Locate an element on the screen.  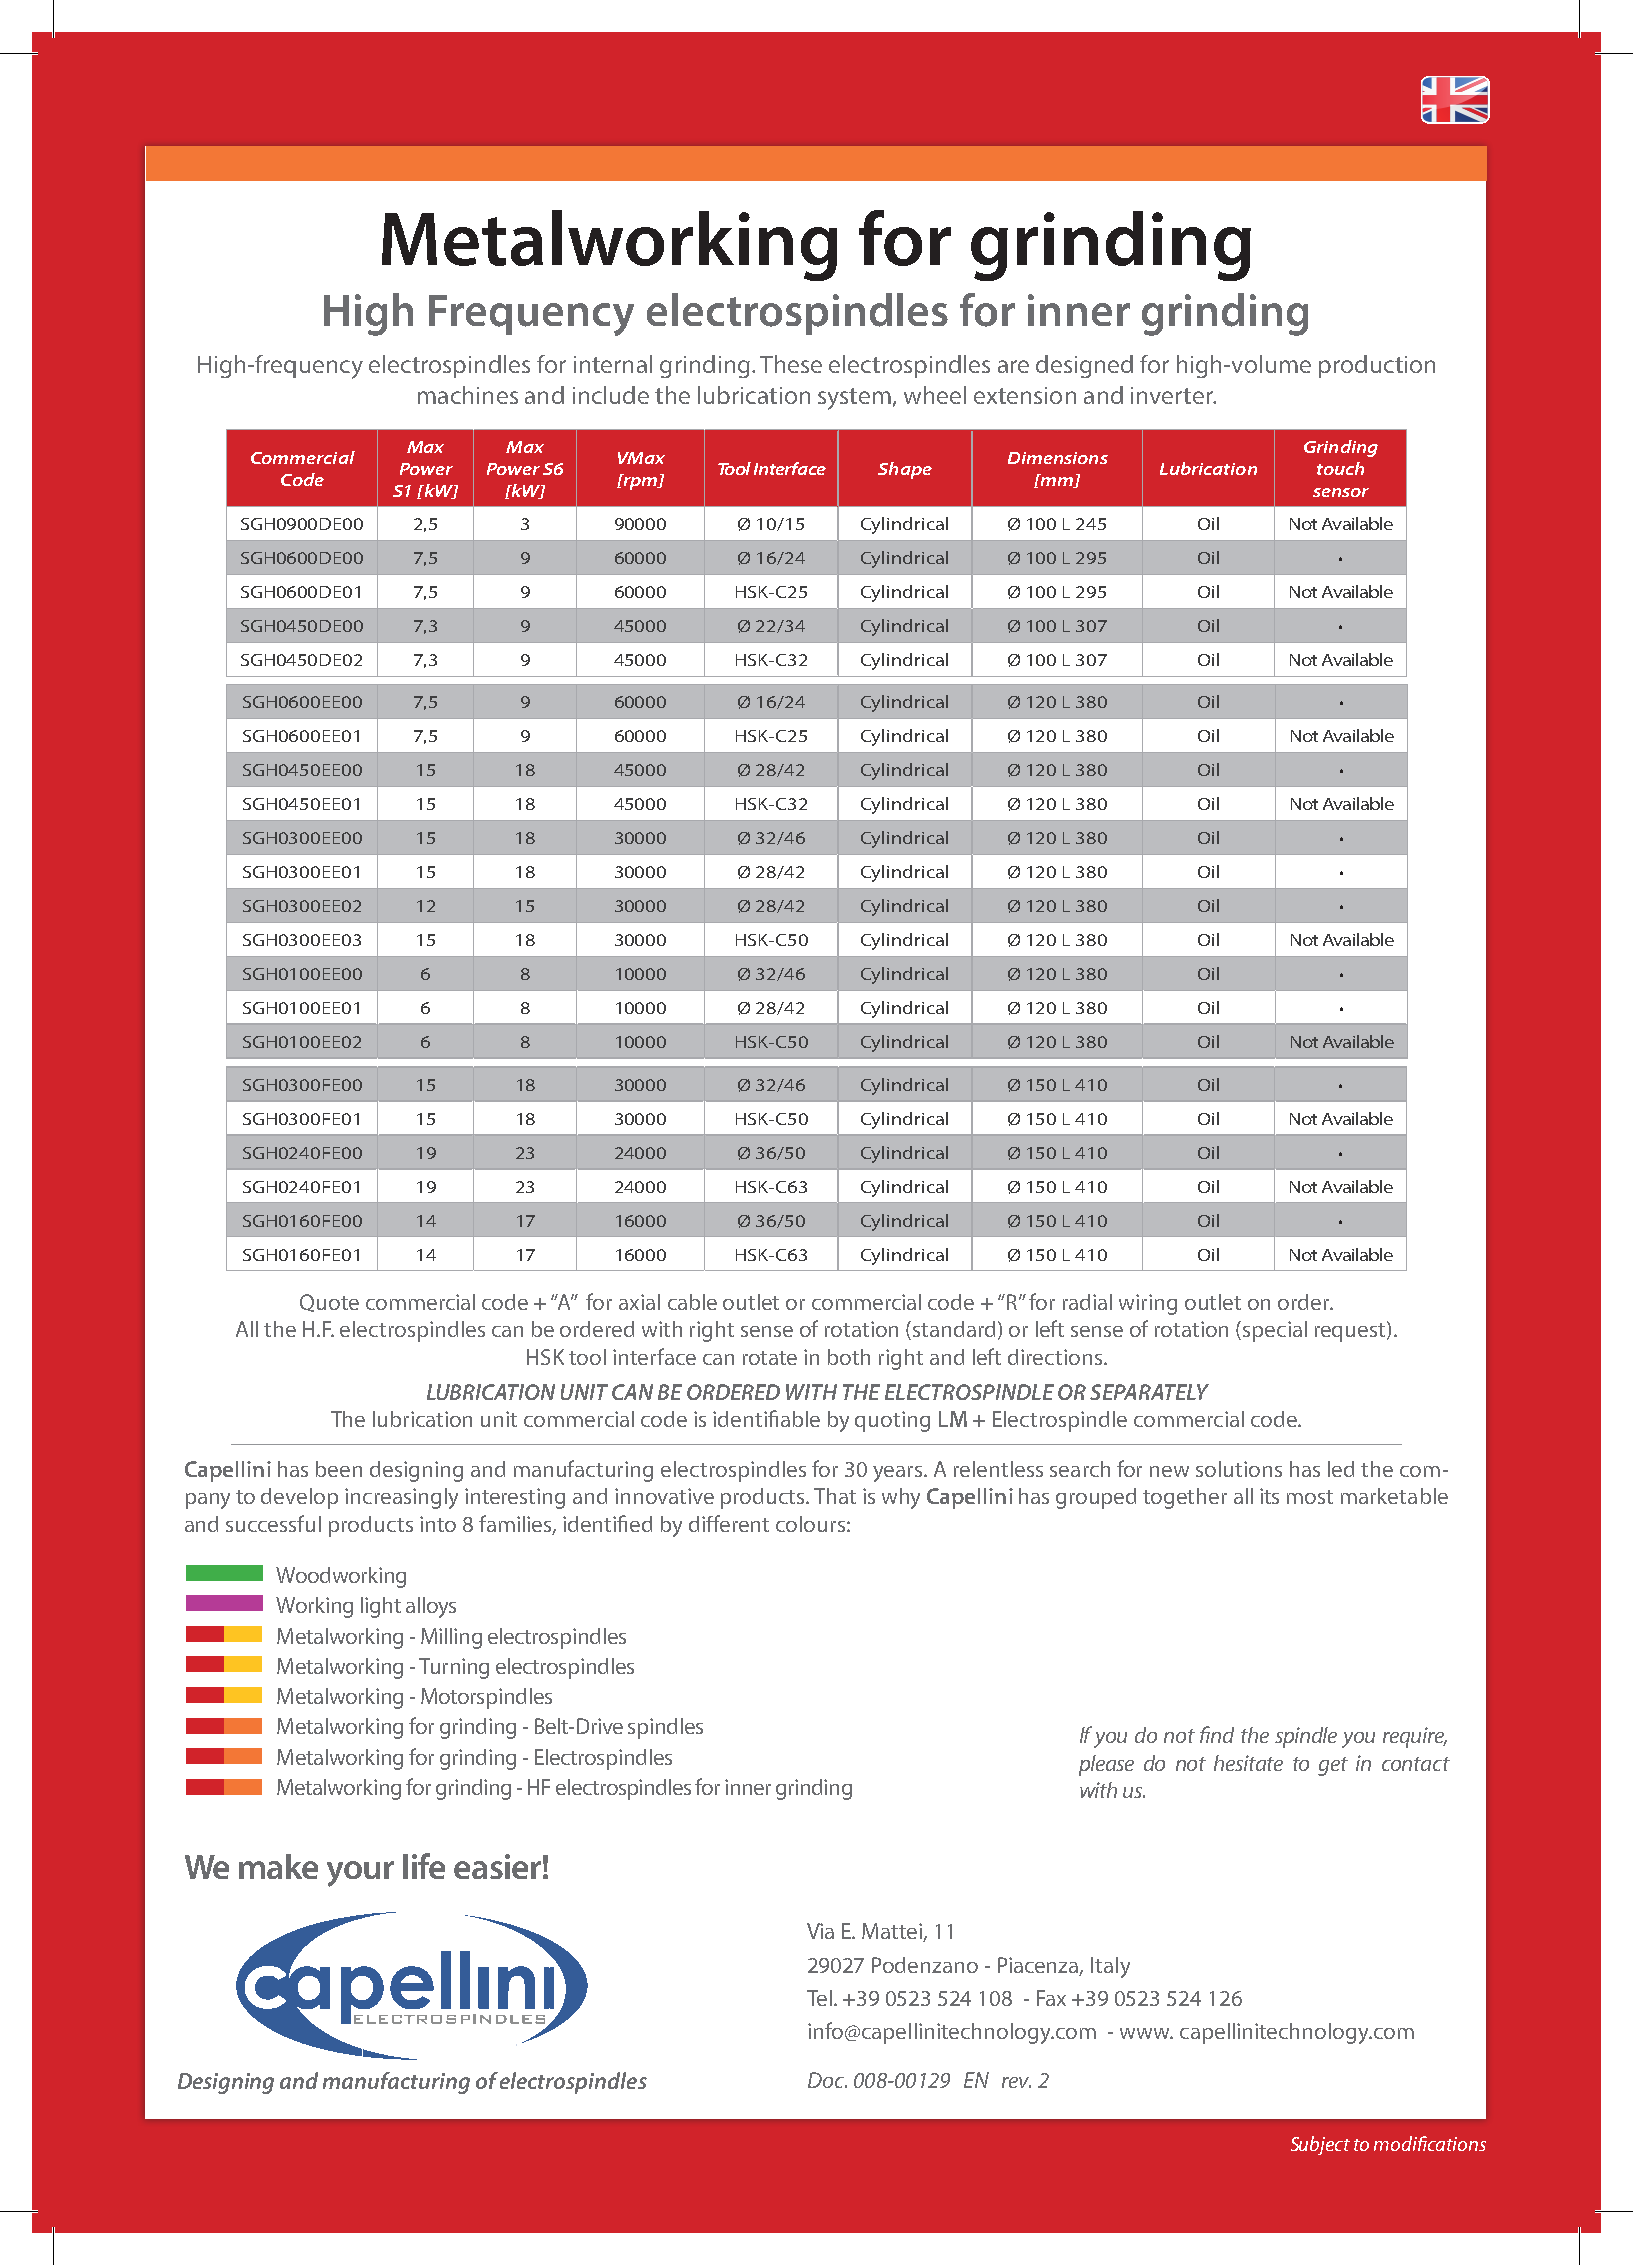
machines is located at coordinates (468, 395).
